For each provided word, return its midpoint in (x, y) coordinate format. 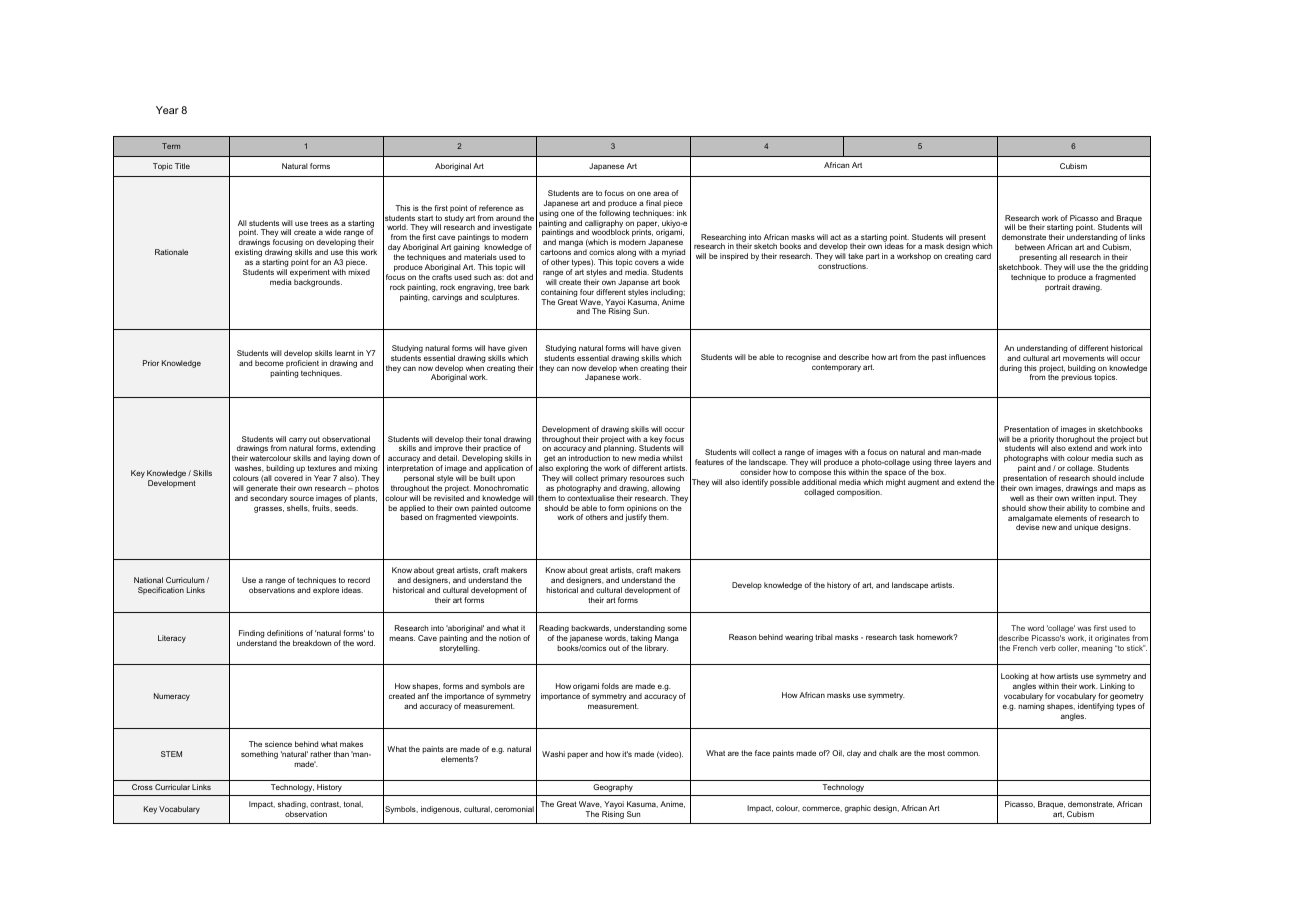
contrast (325, 804)
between (1030, 247)
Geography (613, 788)
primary (614, 480)
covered (288, 478)
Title (182, 166)
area (661, 193)
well (1017, 498)
